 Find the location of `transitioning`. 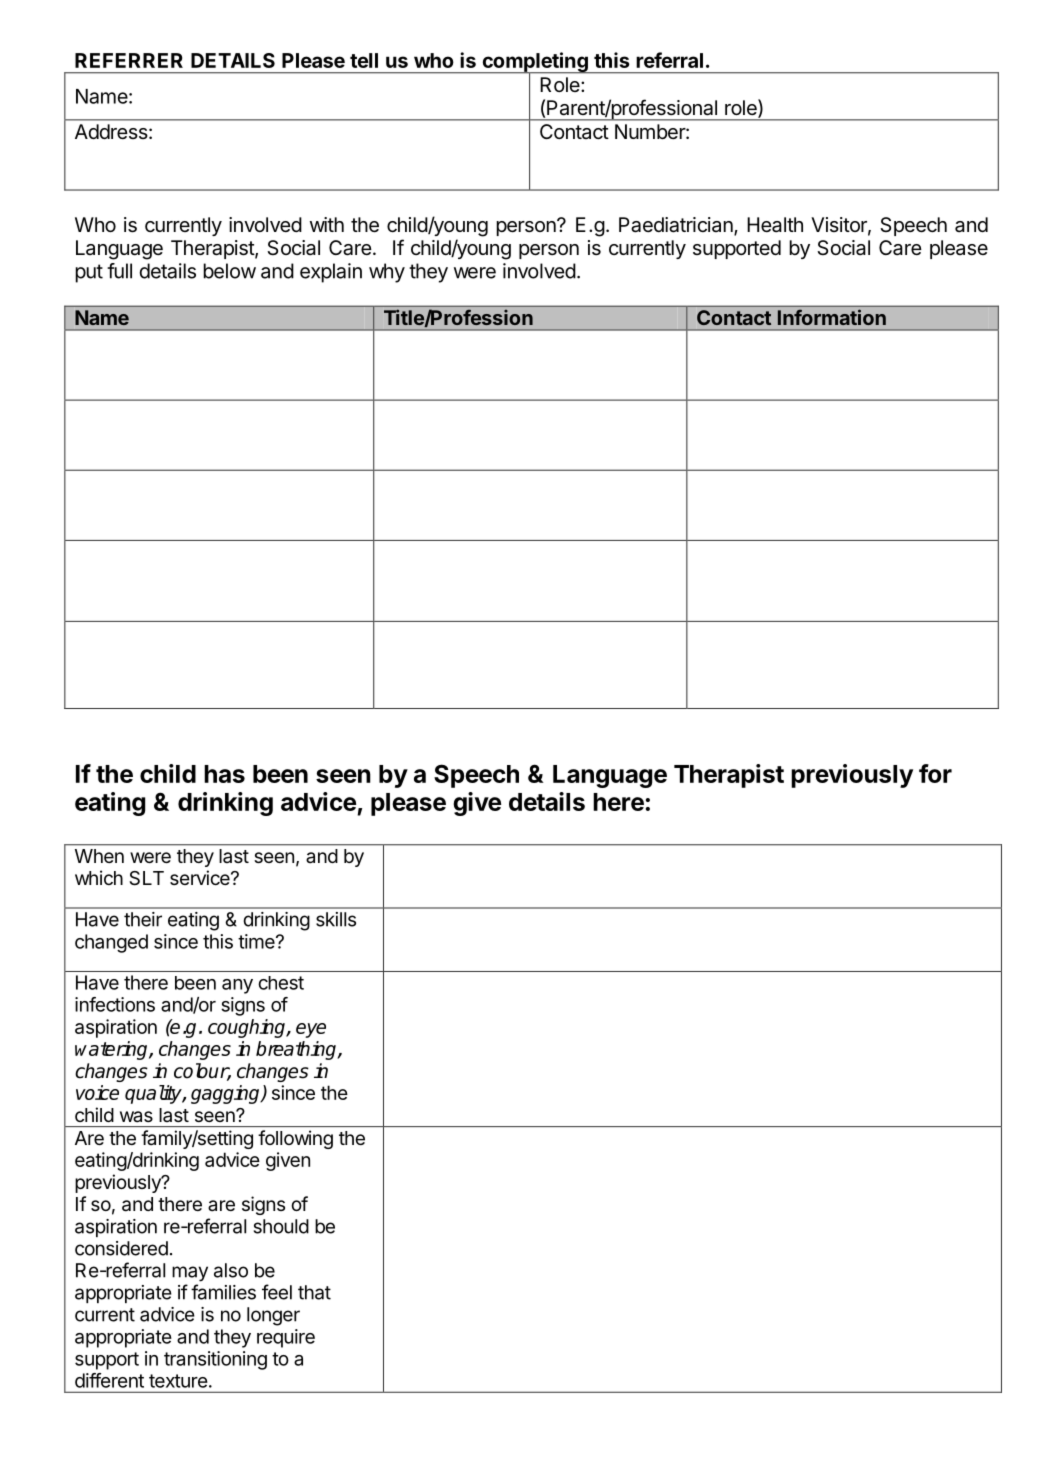

transitioning is located at coordinates (215, 1360).
